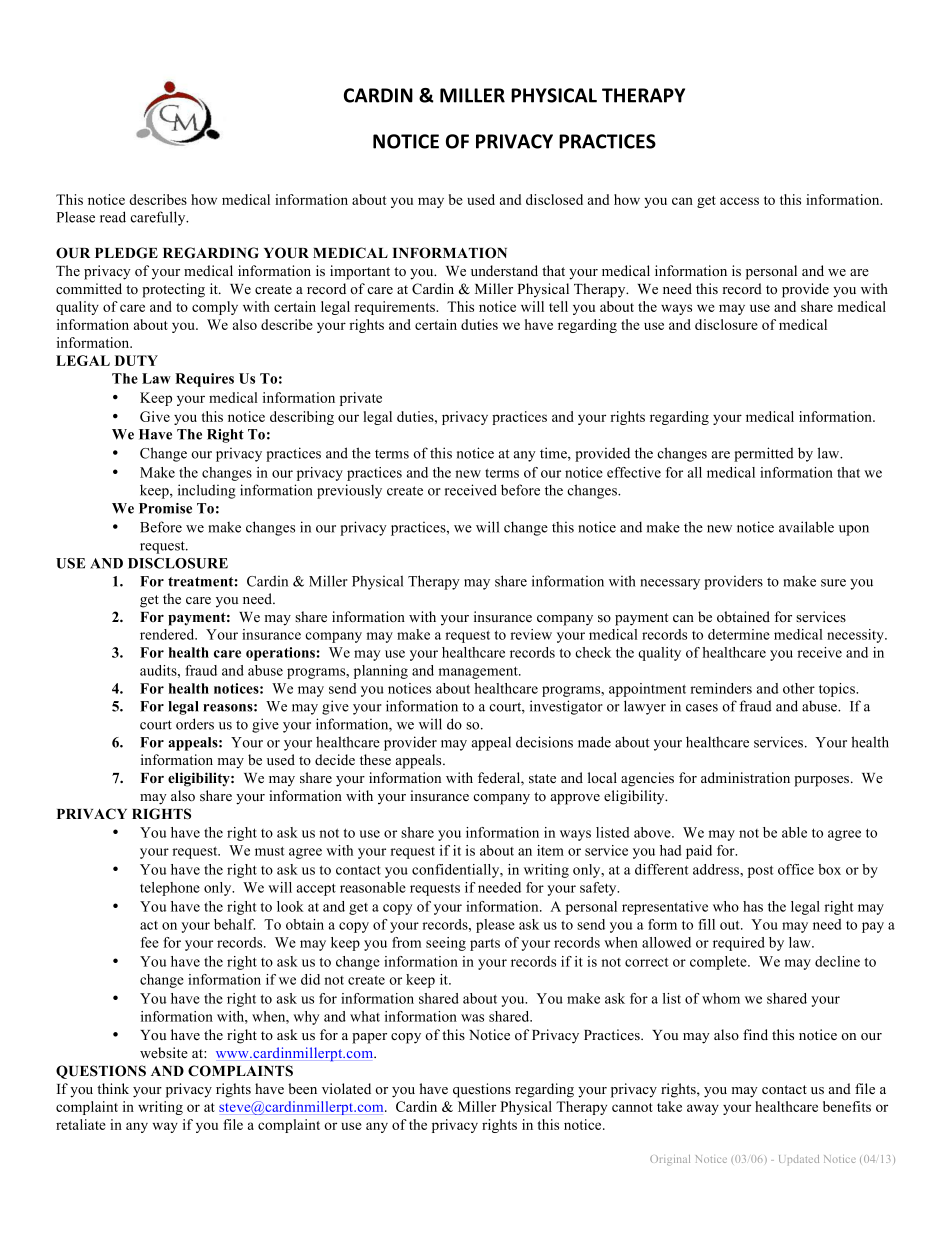 The height and width of the image is (1233, 952). Describe the element at coordinates (168, 634) in the image. I see `rendered` at that location.
